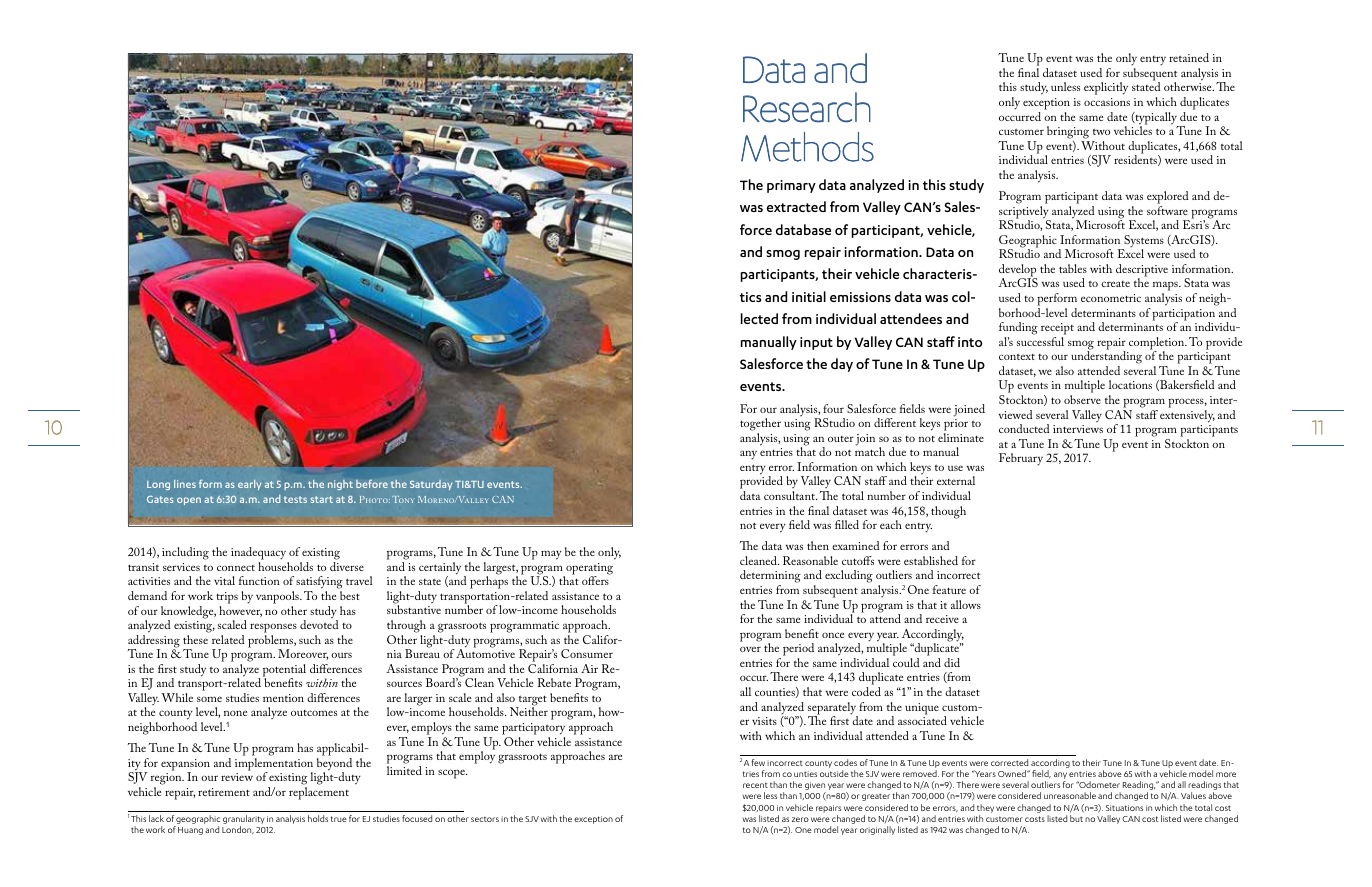 Image resolution: width=1372 pixels, height=887 pixels. What do you see at coordinates (796, 206) in the image?
I see `extracted` at bounding box center [796, 206].
